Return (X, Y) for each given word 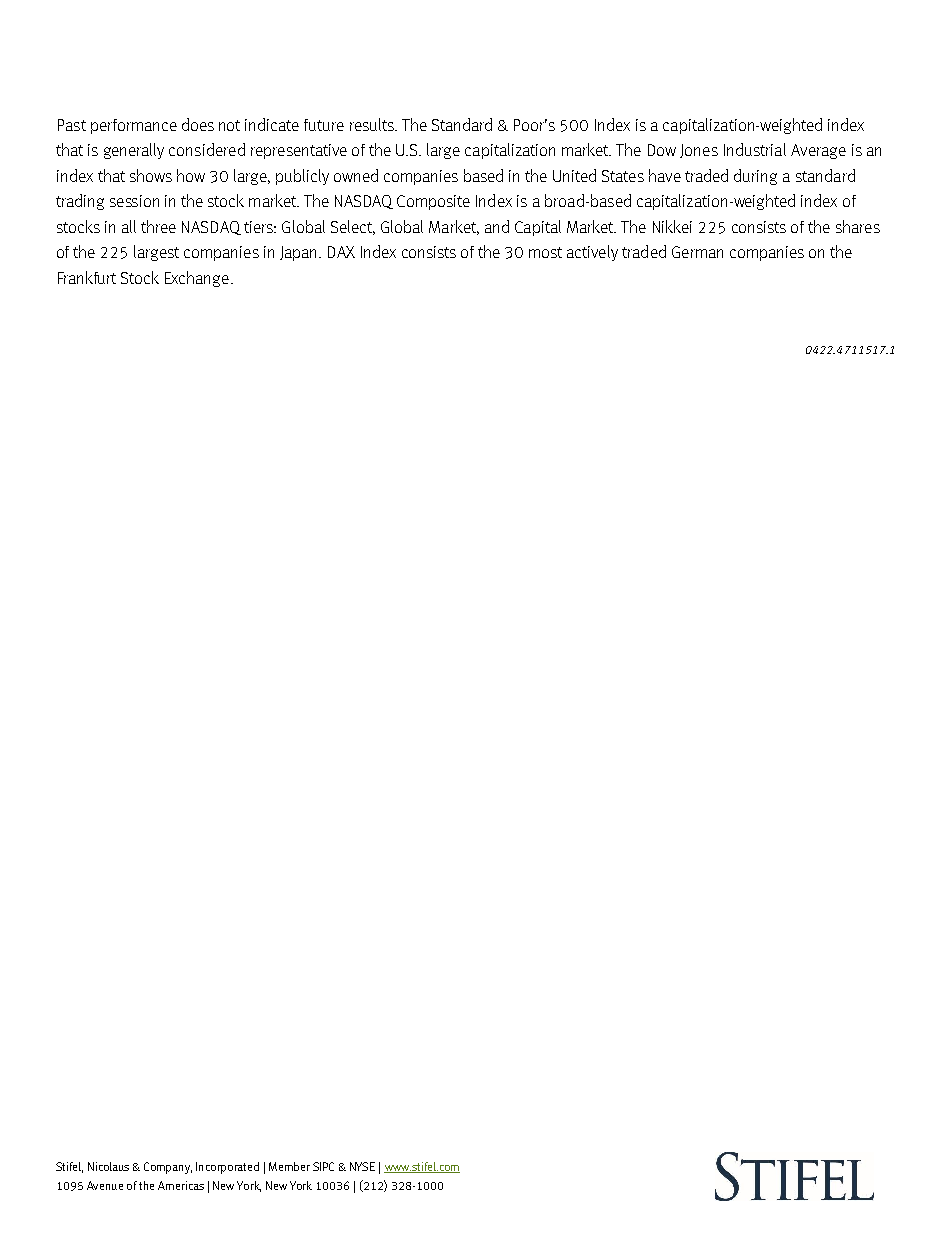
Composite (433, 202)
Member (289, 1166)
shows (151, 175)
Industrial (755, 149)
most (545, 252)
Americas (181, 1185)
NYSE (362, 1166)
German (697, 252)
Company (168, 1168)
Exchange (197, 279)
